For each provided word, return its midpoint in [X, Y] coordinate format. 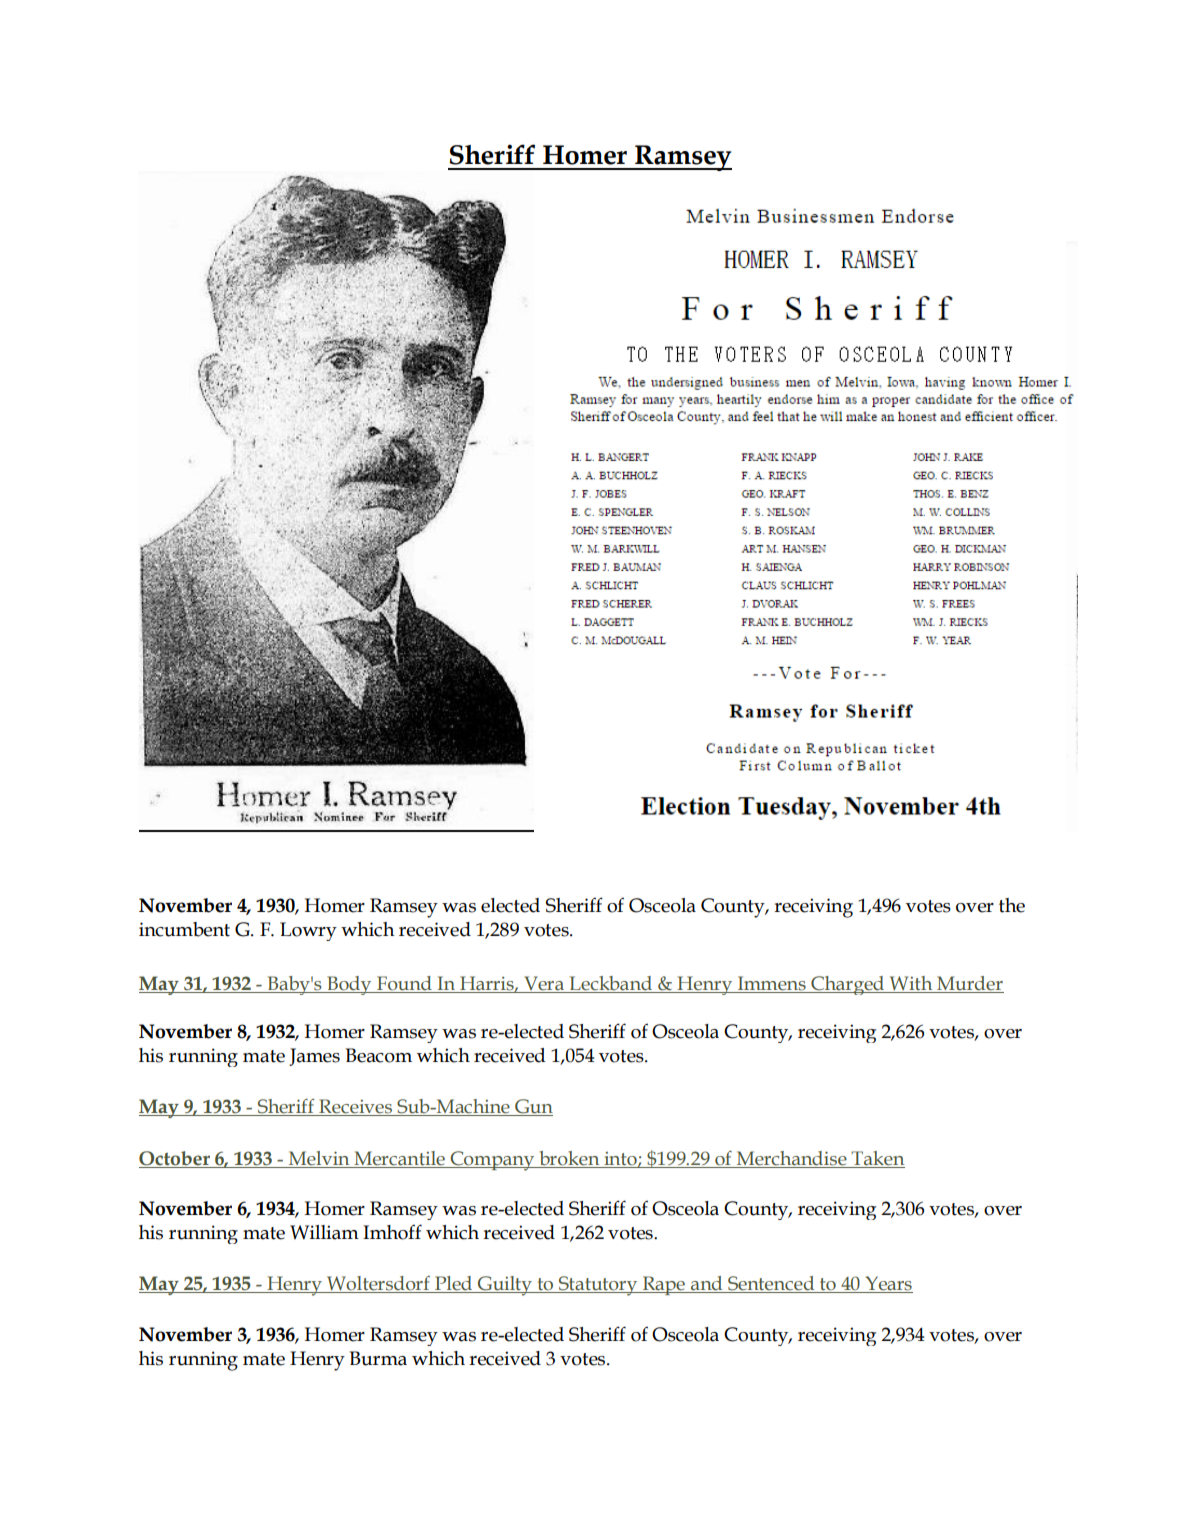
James [314, 1057]
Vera [544, 984]
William [324, 1232]
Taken [877, 1158]
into [621, 1159]
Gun [533, 1107]
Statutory [598, 1286]
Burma [378, 1358]
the [1012, 905]
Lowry [308, 931]
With [911, 984]
